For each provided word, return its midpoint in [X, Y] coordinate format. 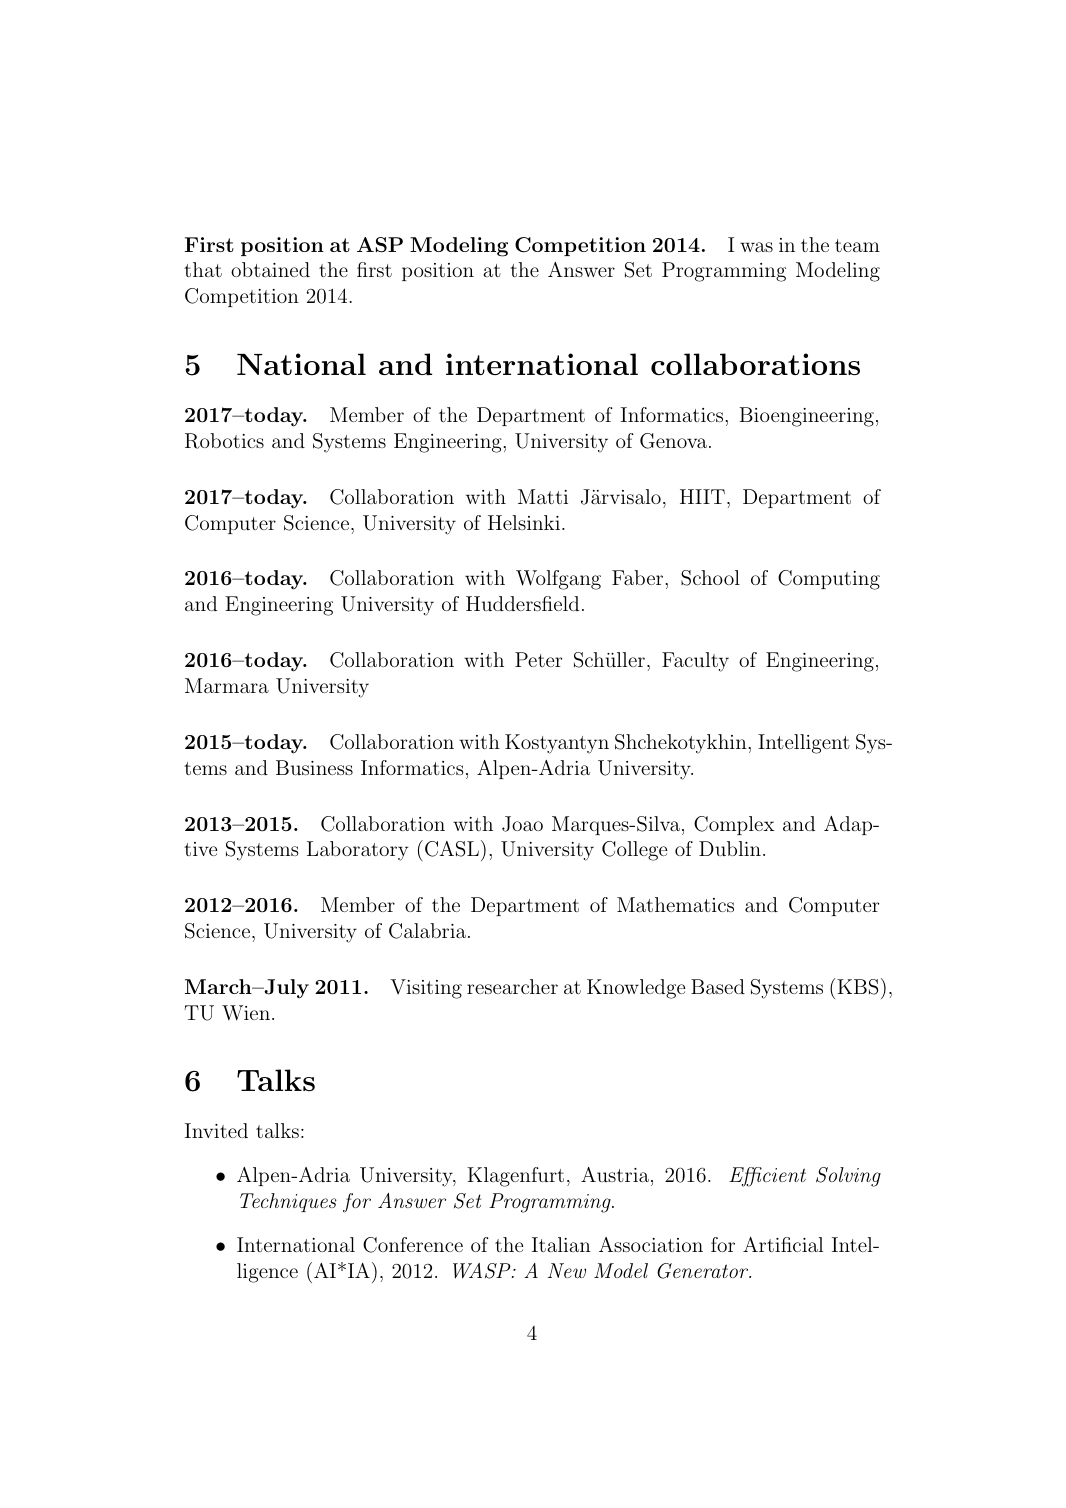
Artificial [783, 1244]
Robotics [224, 441]
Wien [246, 1013]
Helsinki [524, 522]
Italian [561, 1244]
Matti [543, 496]
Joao [522, 824]
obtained [270, 269]
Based [718, 986]
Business [314, 767]
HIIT [702, 496]
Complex [734, 825]
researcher [512, 986]
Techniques [288, 1202]
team [857, 245]
